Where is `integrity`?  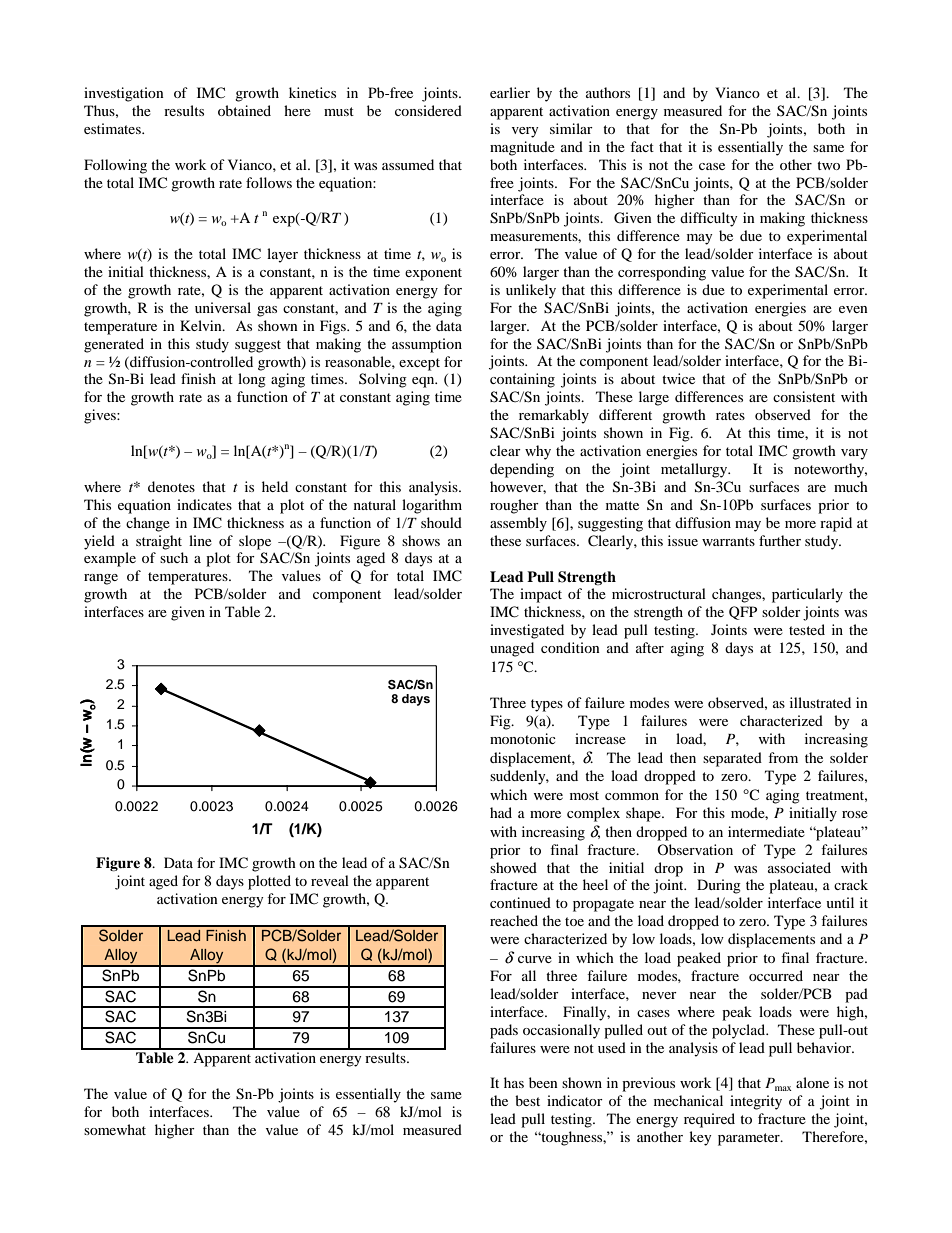 integrity is located at coordinates (756, 1102).
